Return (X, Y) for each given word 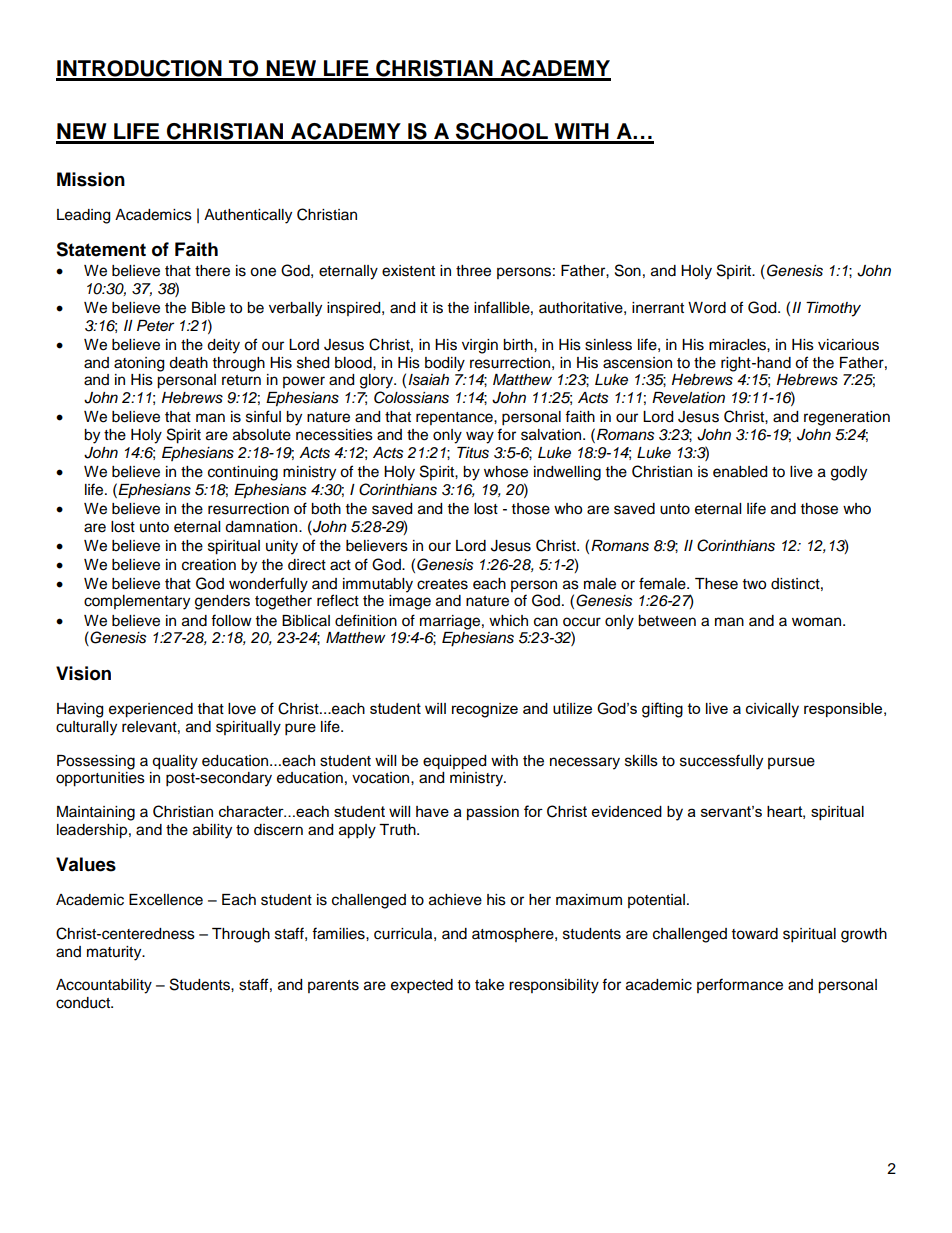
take (489, 985)
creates (442, 584)
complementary (137, 602)
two (754, 584)
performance (740, 985)
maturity (115, 953)
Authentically (248, 216)
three (473, 271)
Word (707, 308)
